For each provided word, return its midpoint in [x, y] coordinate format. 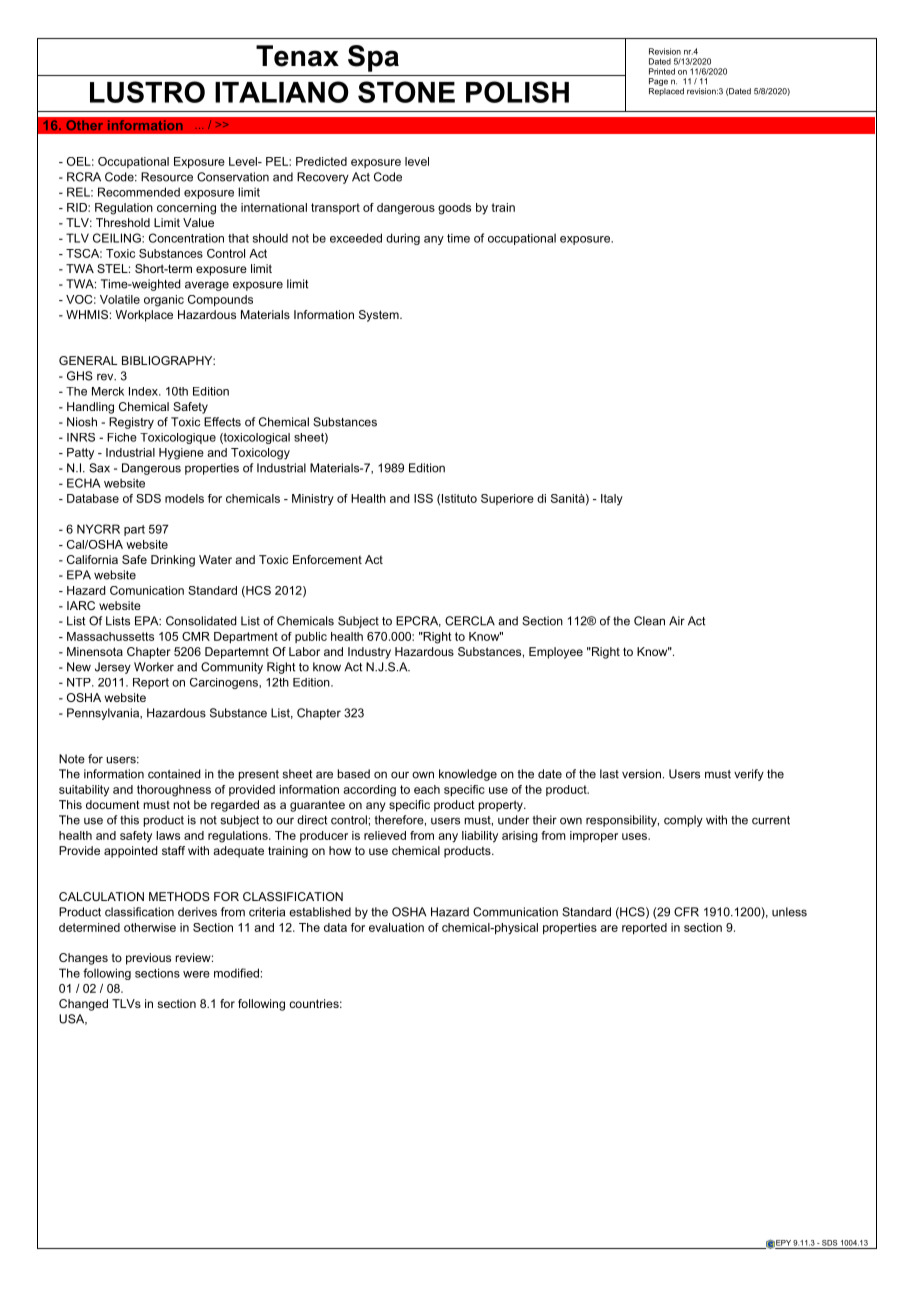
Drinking [173, 561]
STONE [406, 92]
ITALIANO [282, 92]
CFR [686, 912]
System [380, 316]
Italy [612, 500]
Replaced [666, 90]
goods [454, 209]
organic [164, 301]
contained [174, 774]
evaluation [396, 927]
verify [749, 775]
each [427, 789]
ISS [423, 498]
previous [148, 959]
